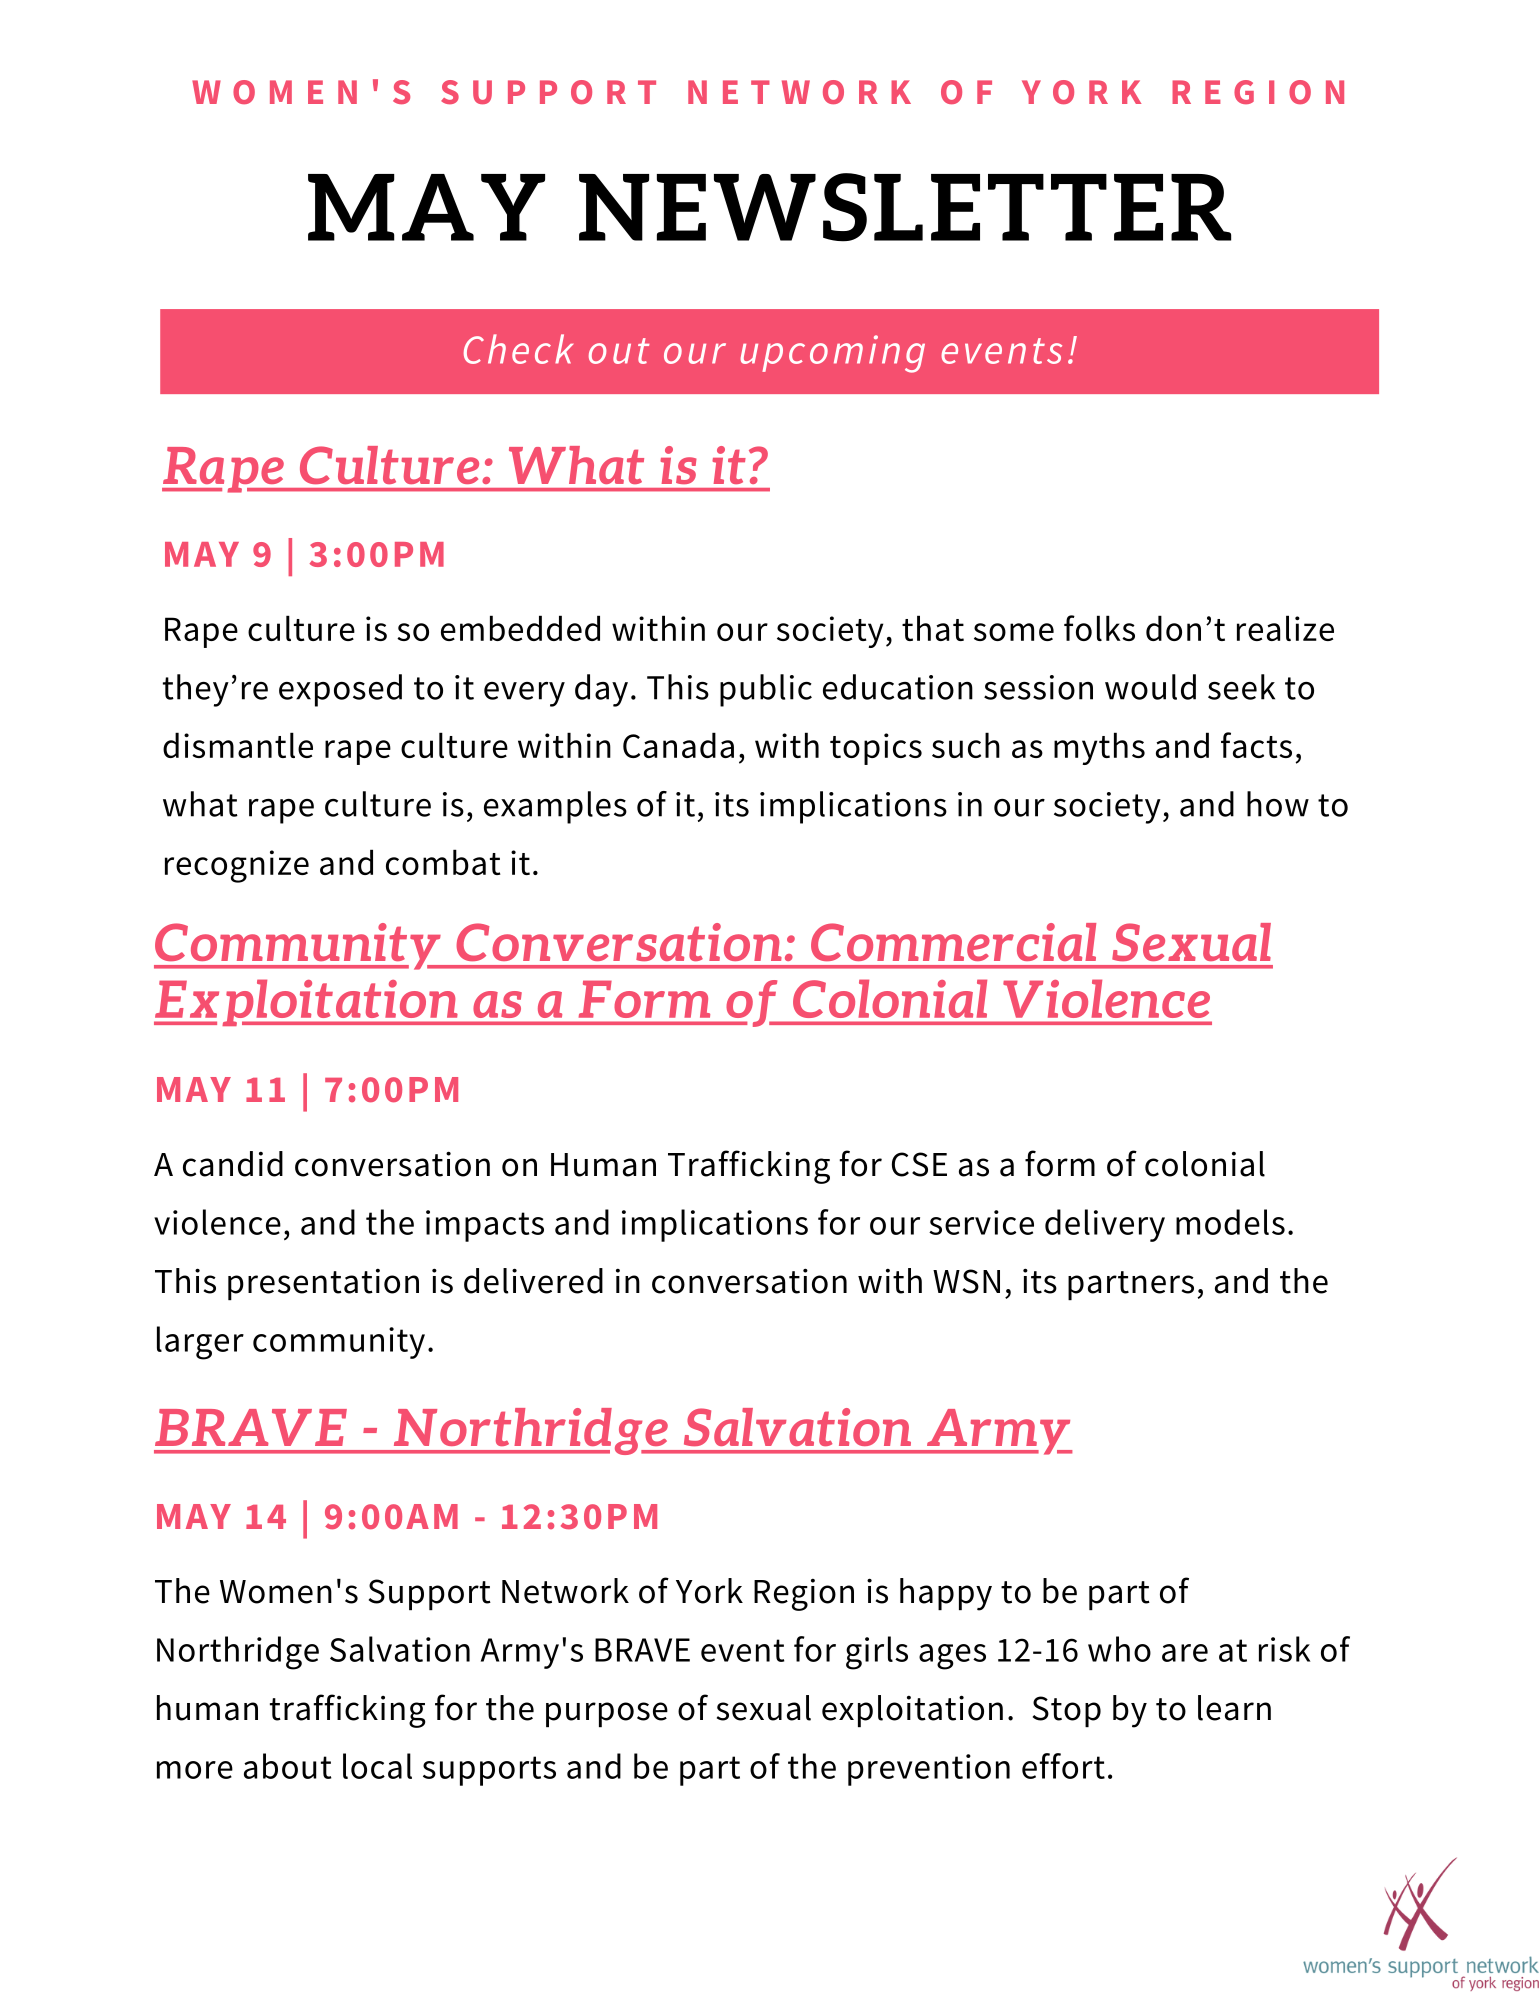 The height and width of the image is (1992, 1539). Describe the element at coordinates (287, 1766) in the image. I see `about` at that location.
